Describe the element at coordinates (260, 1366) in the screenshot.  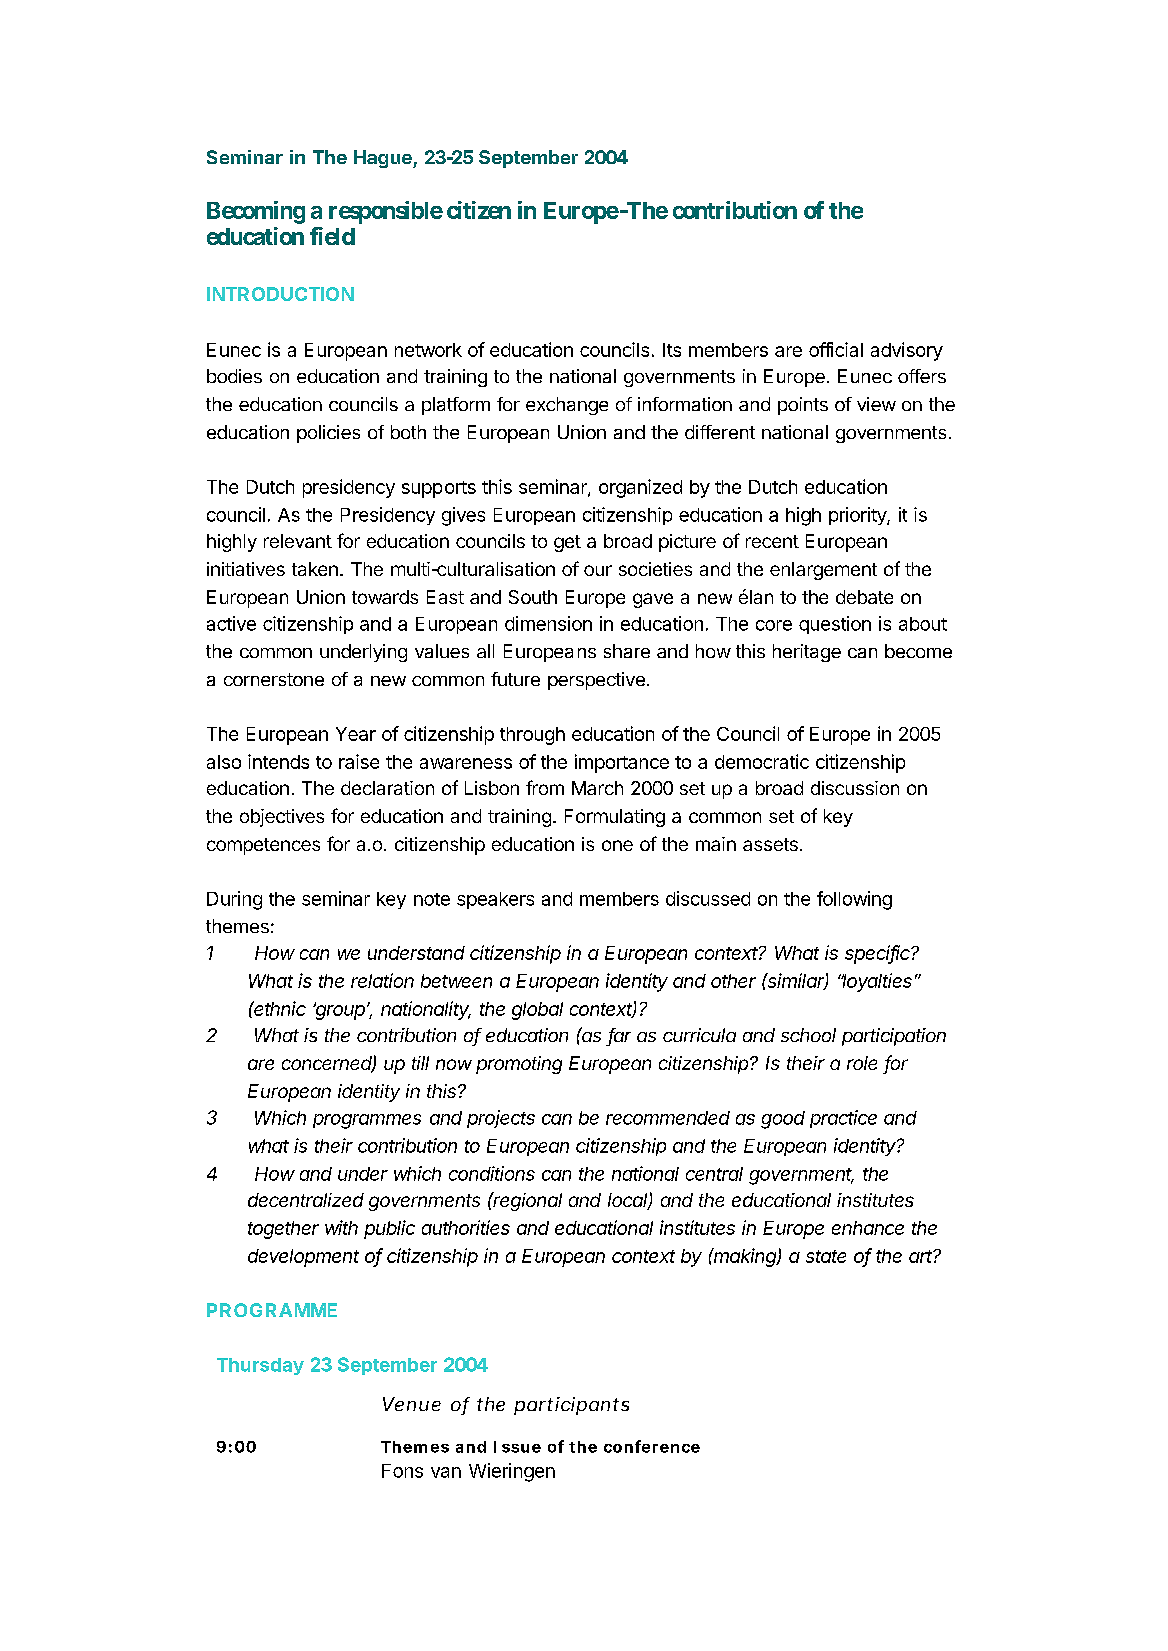
I see `Thursday` at that location.
